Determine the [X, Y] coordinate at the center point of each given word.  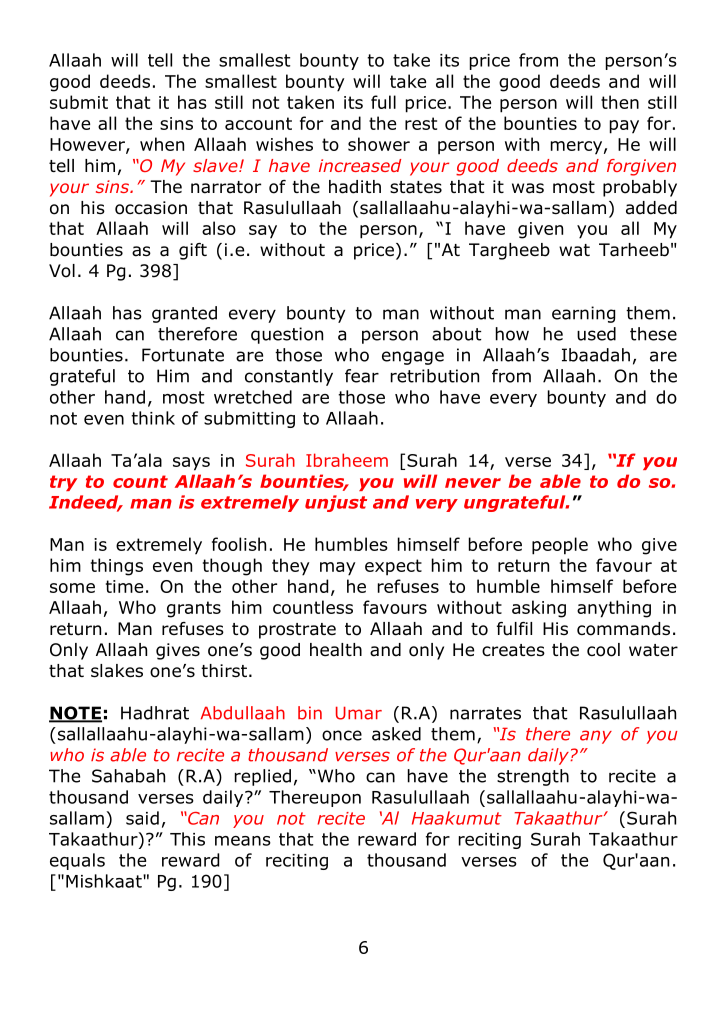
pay [624, 127]
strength [533, 777]
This [187, 839]
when [162, 144]
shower [379, 144]
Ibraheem [347, 460]
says [191, 464]
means [243, 841]
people [560, 546]
